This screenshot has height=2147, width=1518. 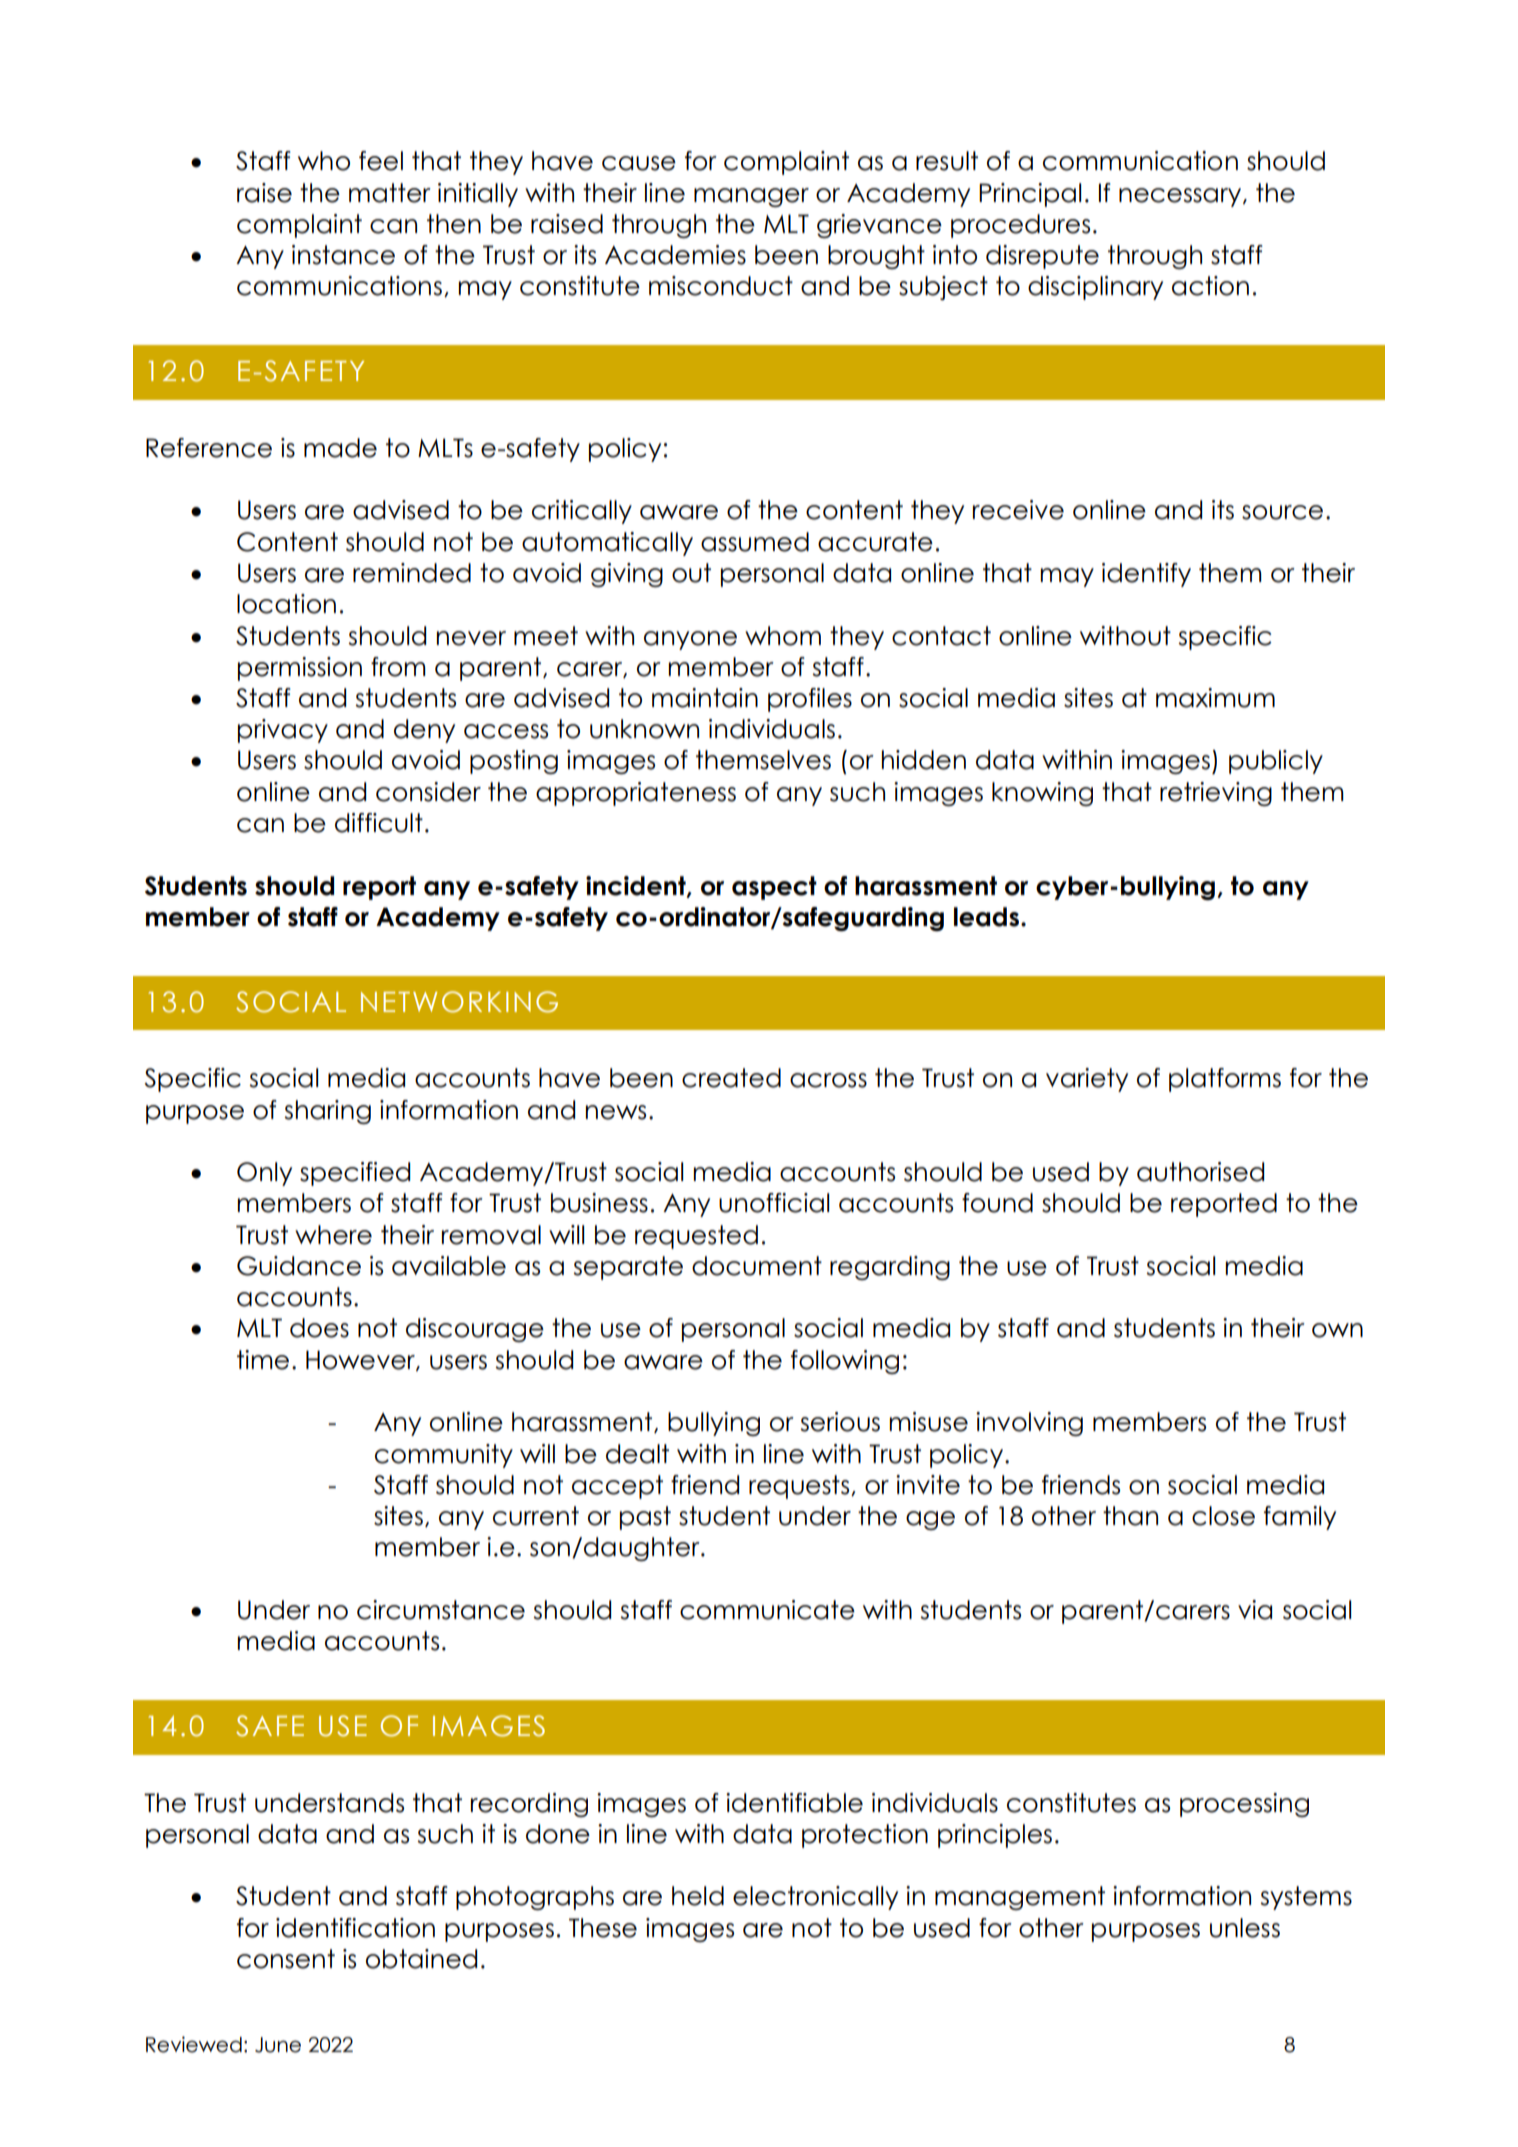 What do you see at coordinates (286, 1959) in the screenshot?
I see `consent` at bounding box center [286, 1959].
